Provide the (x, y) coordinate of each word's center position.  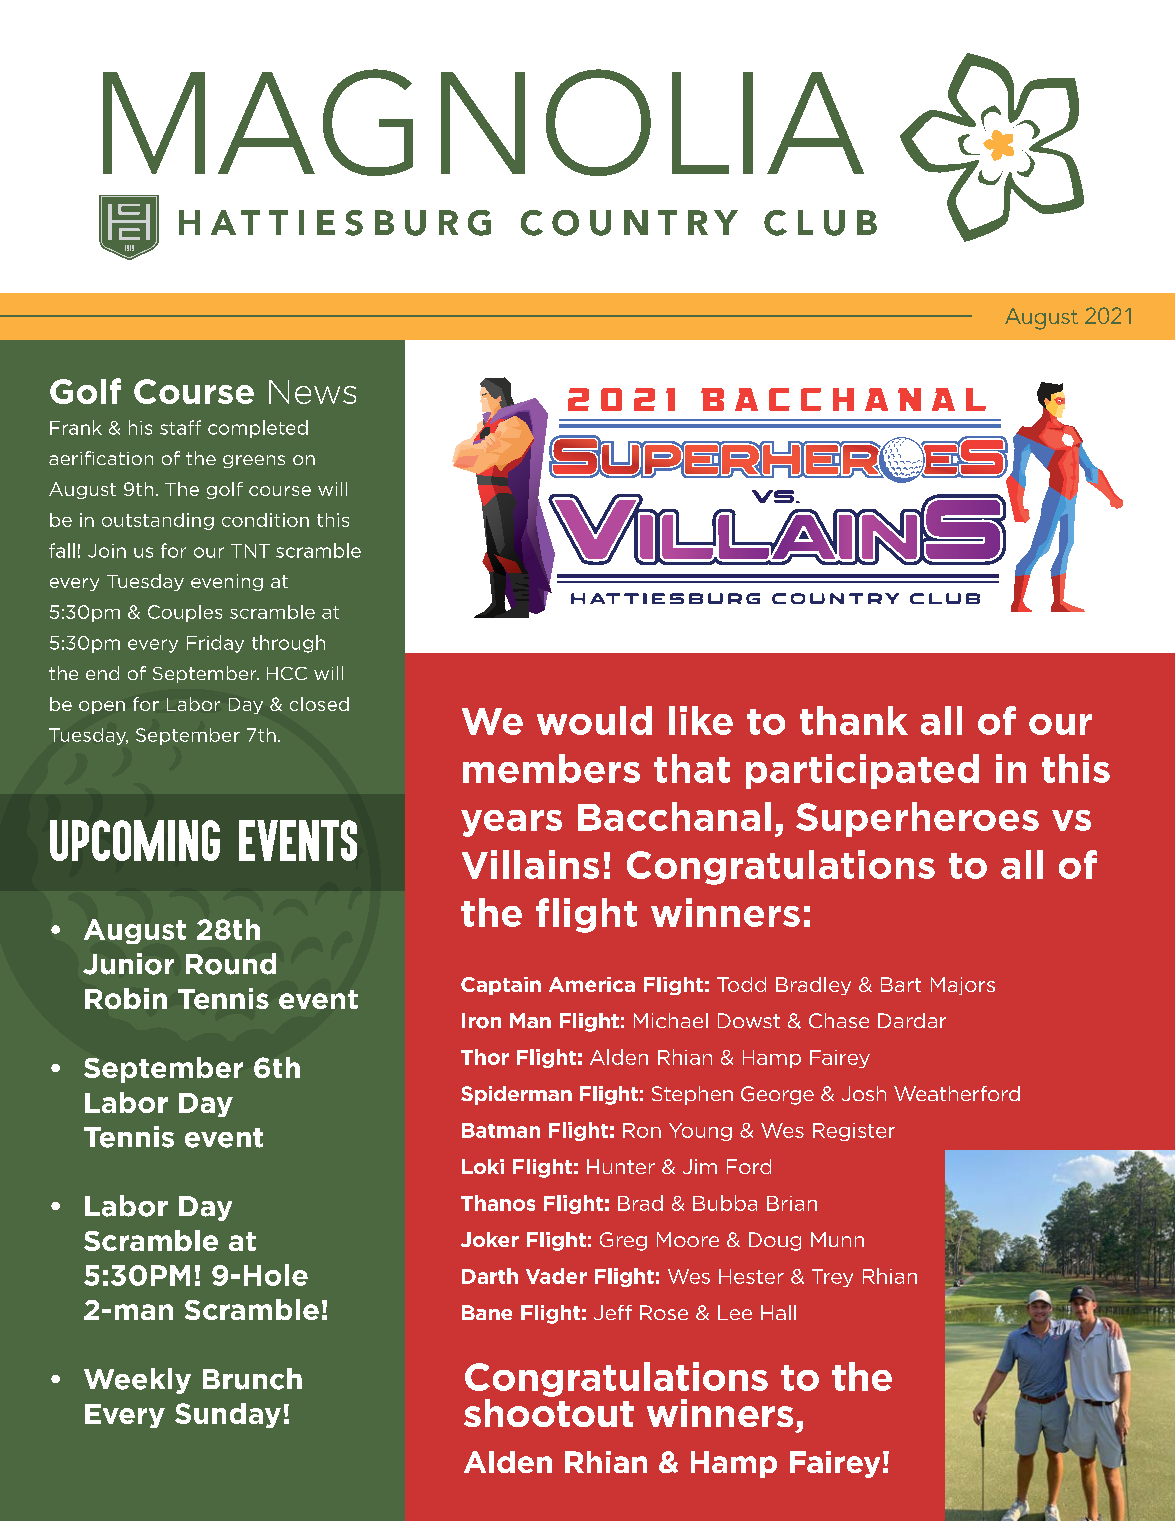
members (551, 768)
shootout (549, 1411)
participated (862, 771)
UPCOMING (135, 840)
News (312, 392)
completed (258, 429)
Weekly (137, 1381)
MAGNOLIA (483, 122)
